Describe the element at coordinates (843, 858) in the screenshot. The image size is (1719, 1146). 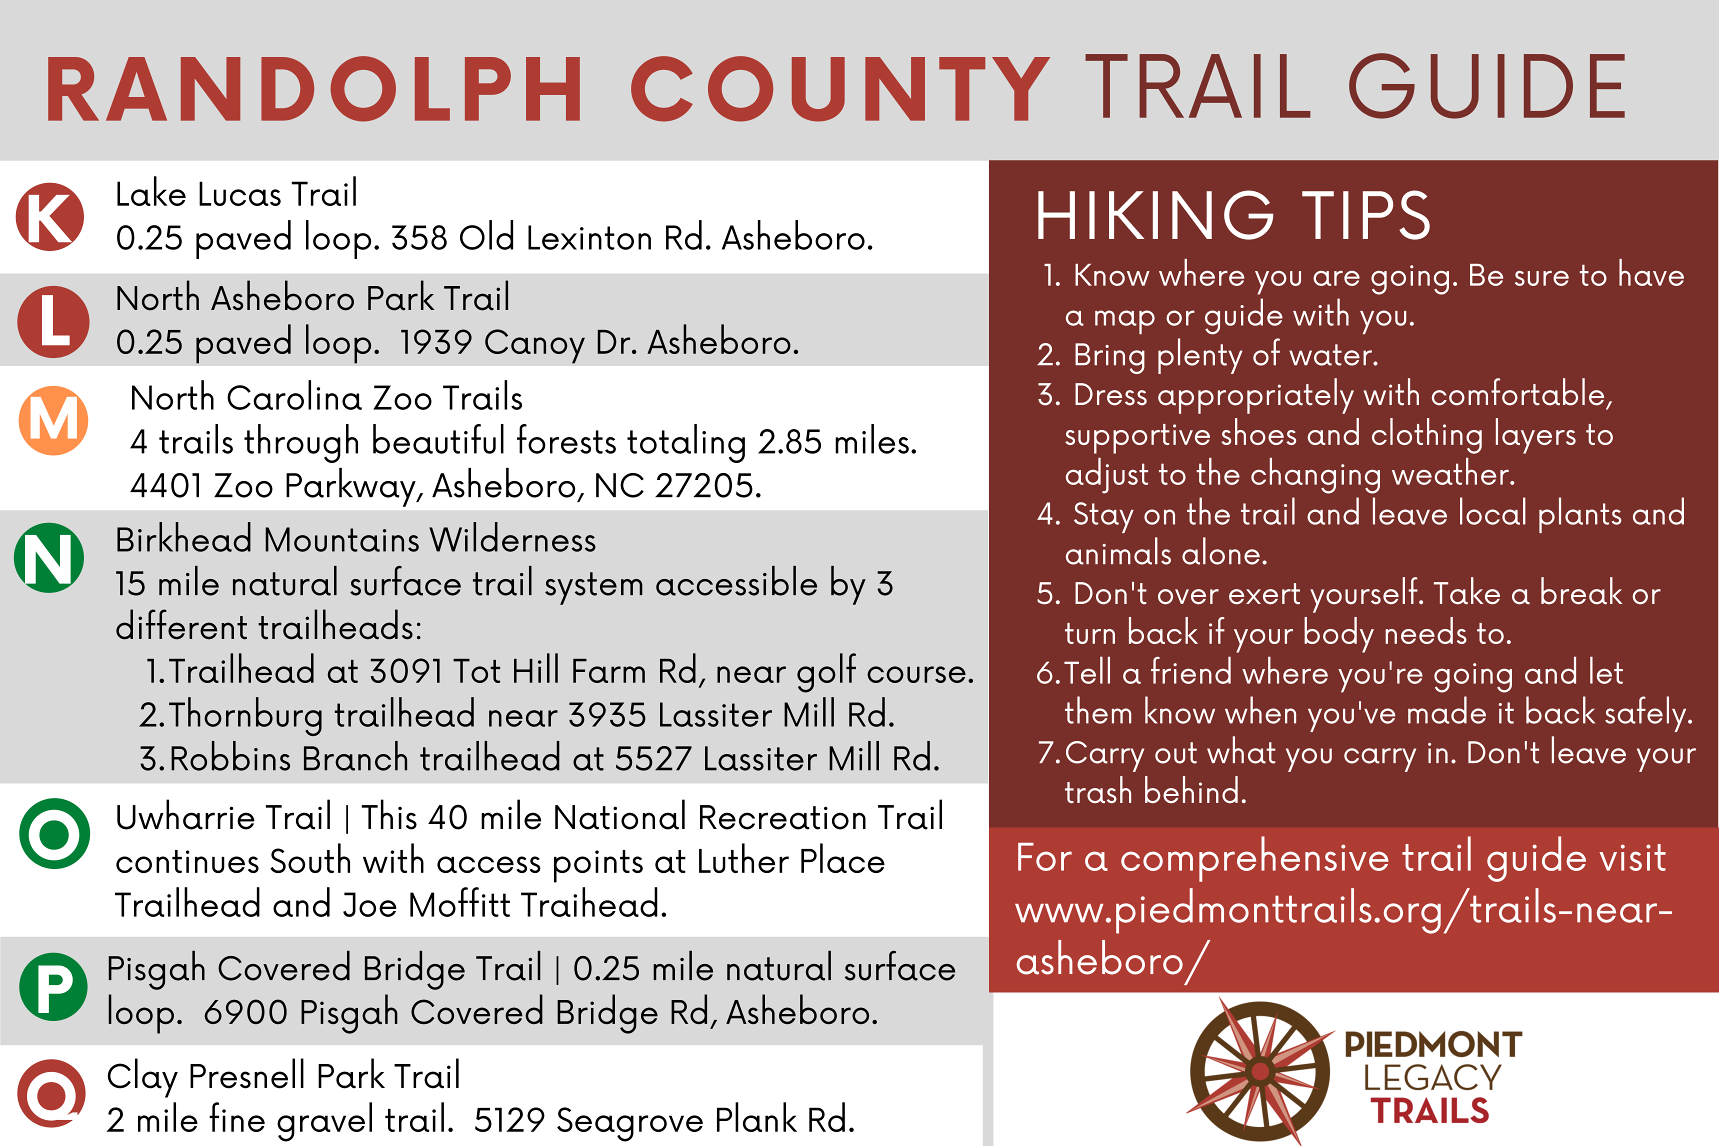
I see `Place` at that location.
